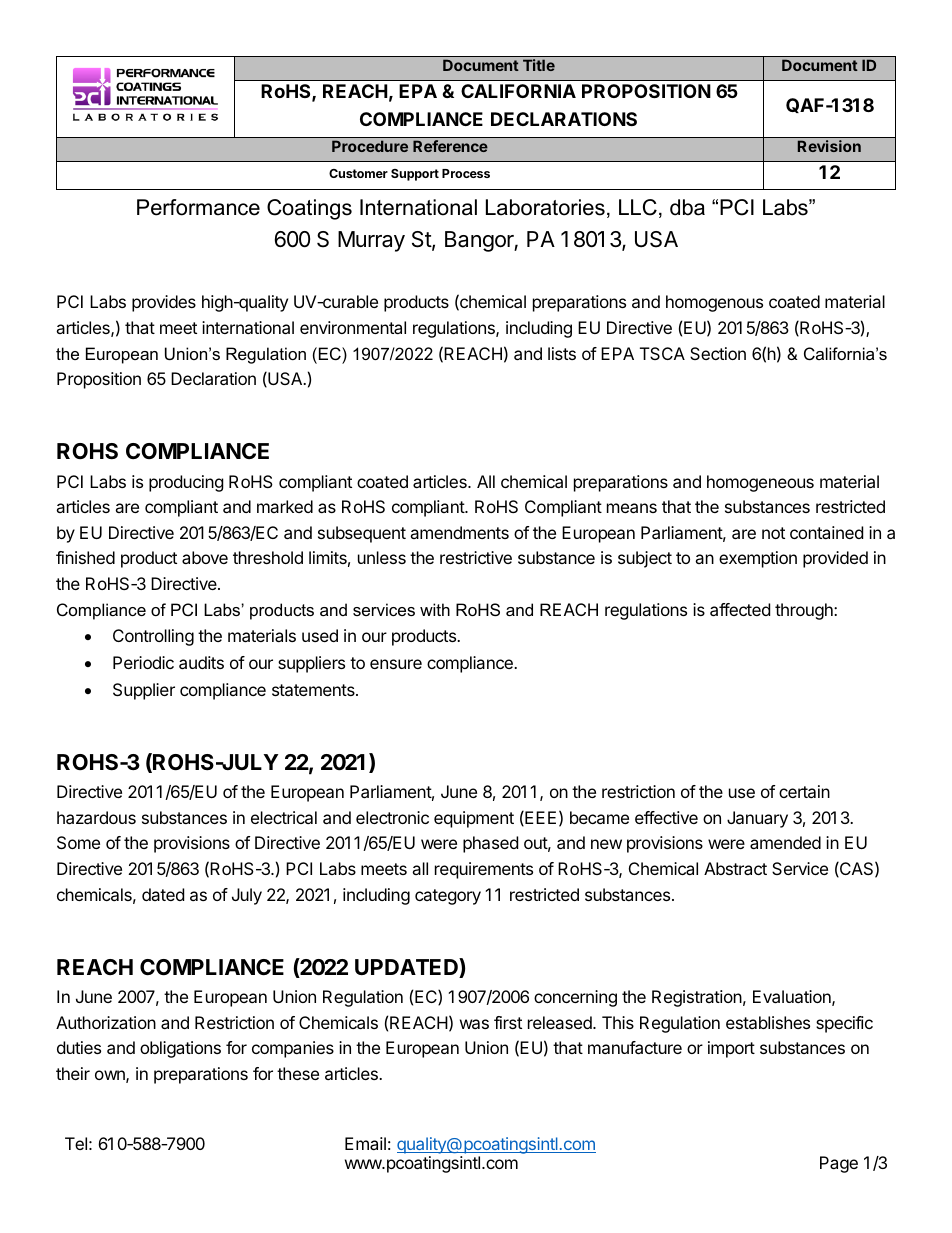 This screenshot has width=952, height=1233. Describe the element at coordinates (435, 609) in the screenshot. I see `with` at that location.
